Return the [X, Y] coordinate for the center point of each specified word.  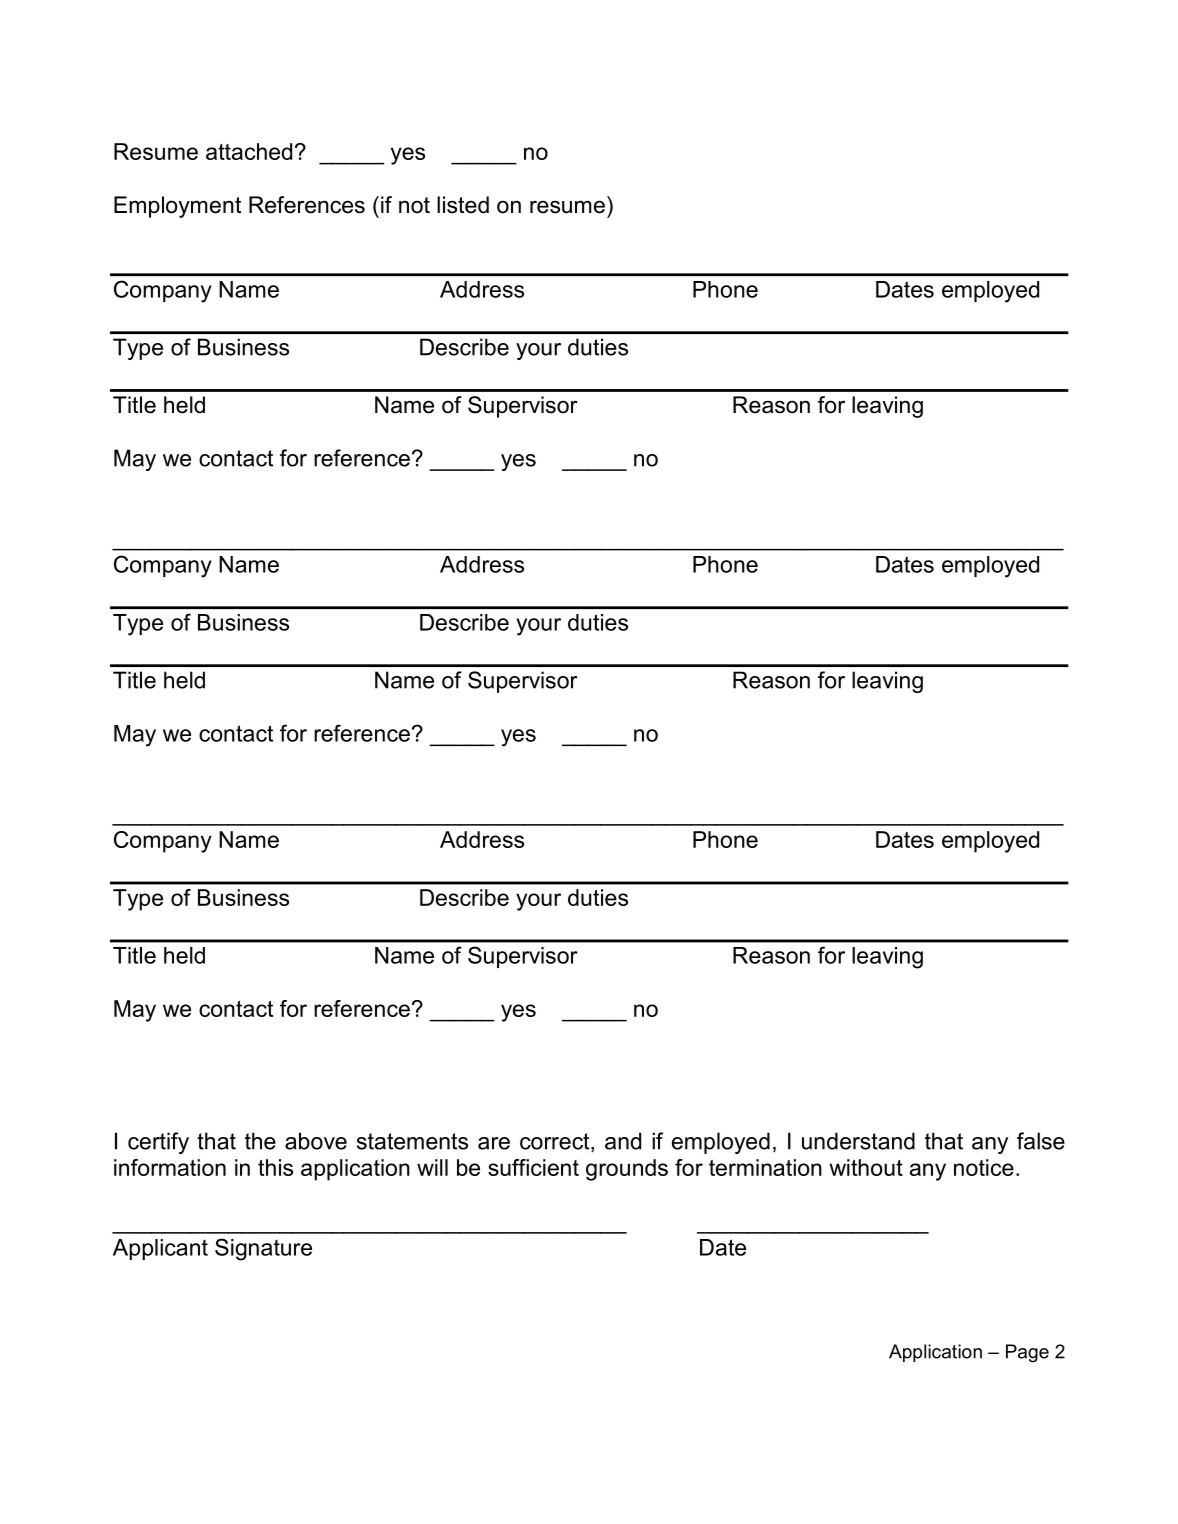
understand [858, 1141]
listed [463, 205]
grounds [627, 1170]
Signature [263, 1249]
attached [249, 151]
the [260, 1141]
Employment [177, 207]
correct [556, 1142]
